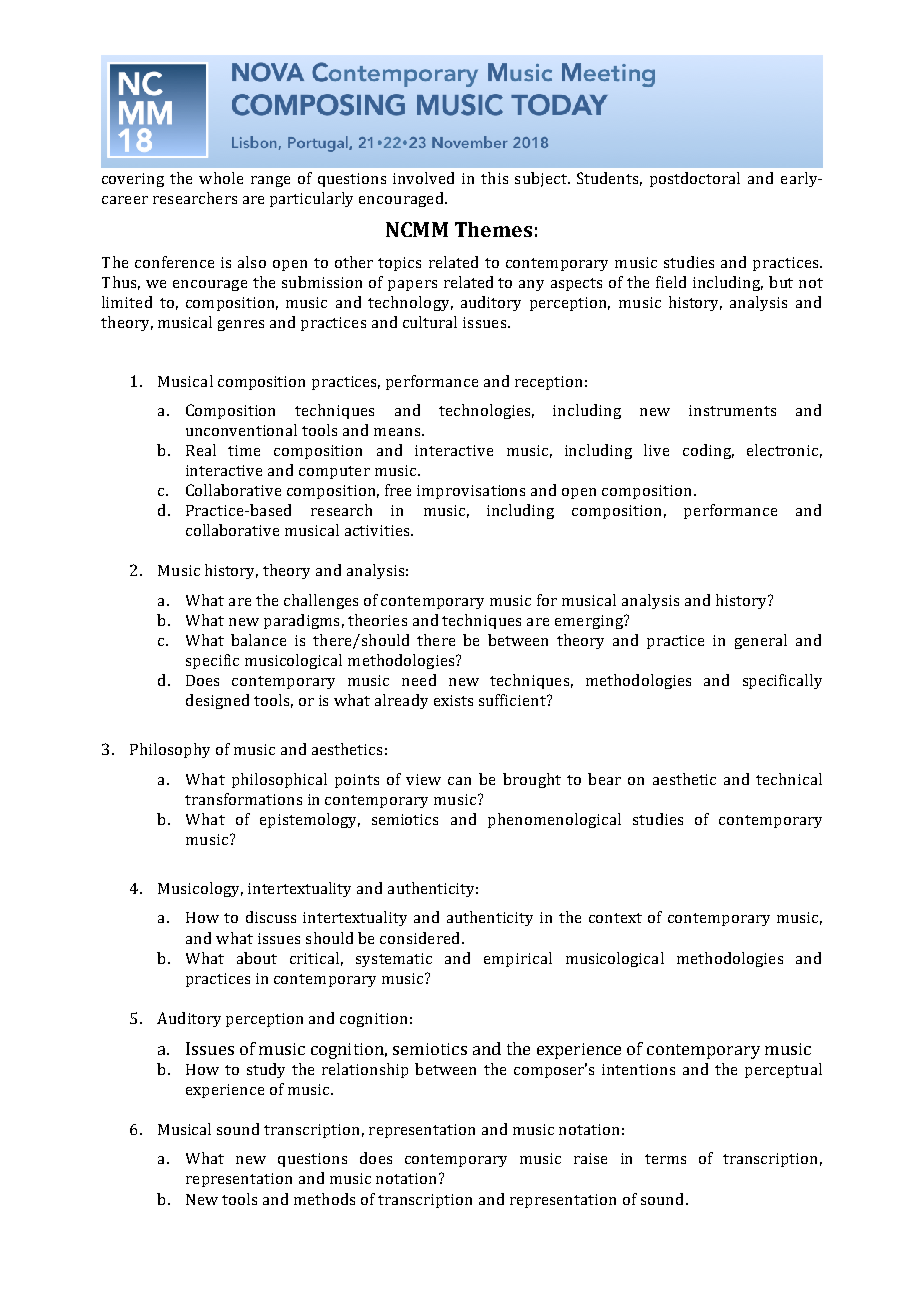 The height and width of the image is (1308, 924). Describe the element at coordinates (453, 700) in the image. I see `exists` at that location.
